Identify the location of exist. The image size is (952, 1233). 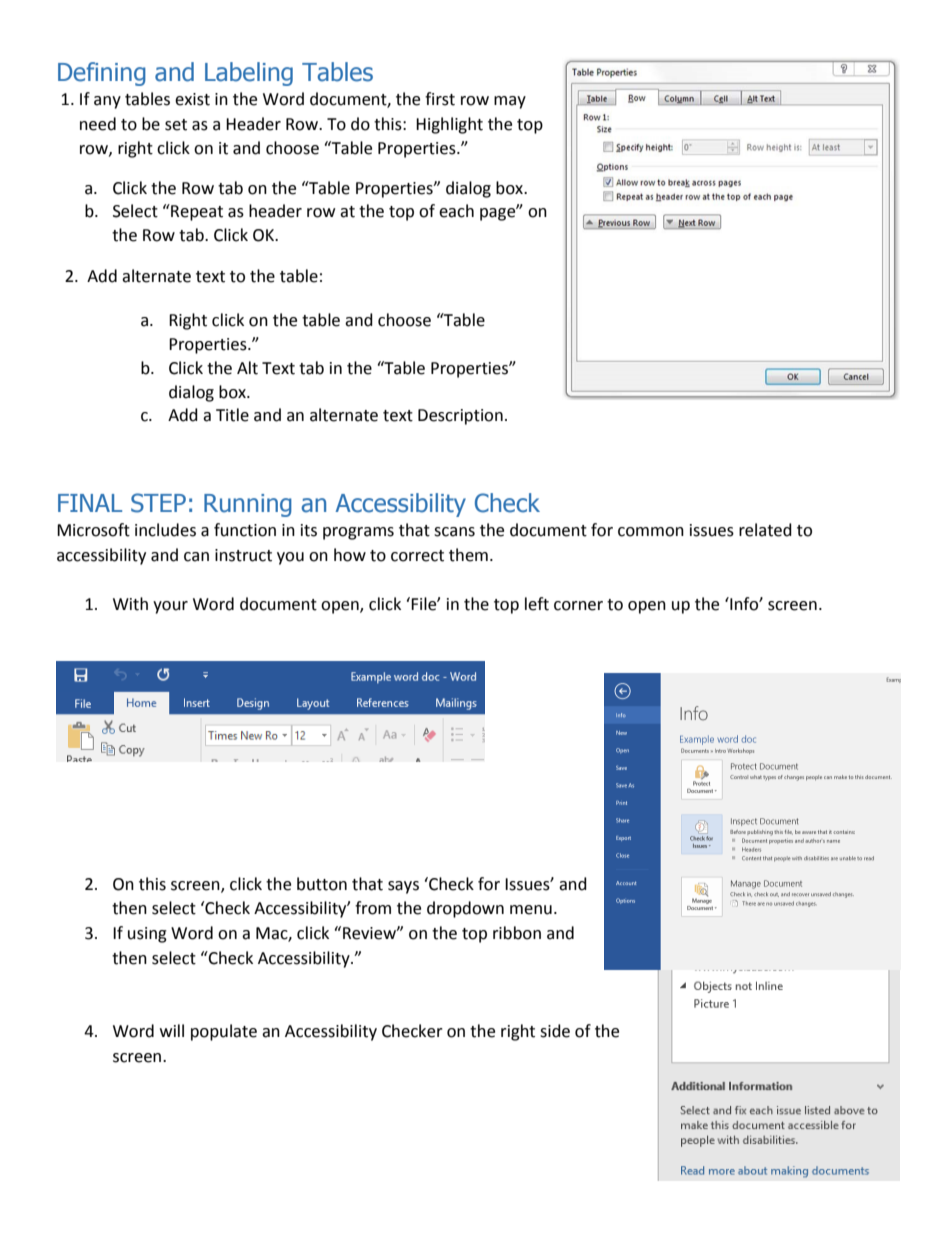
(192, 99).
